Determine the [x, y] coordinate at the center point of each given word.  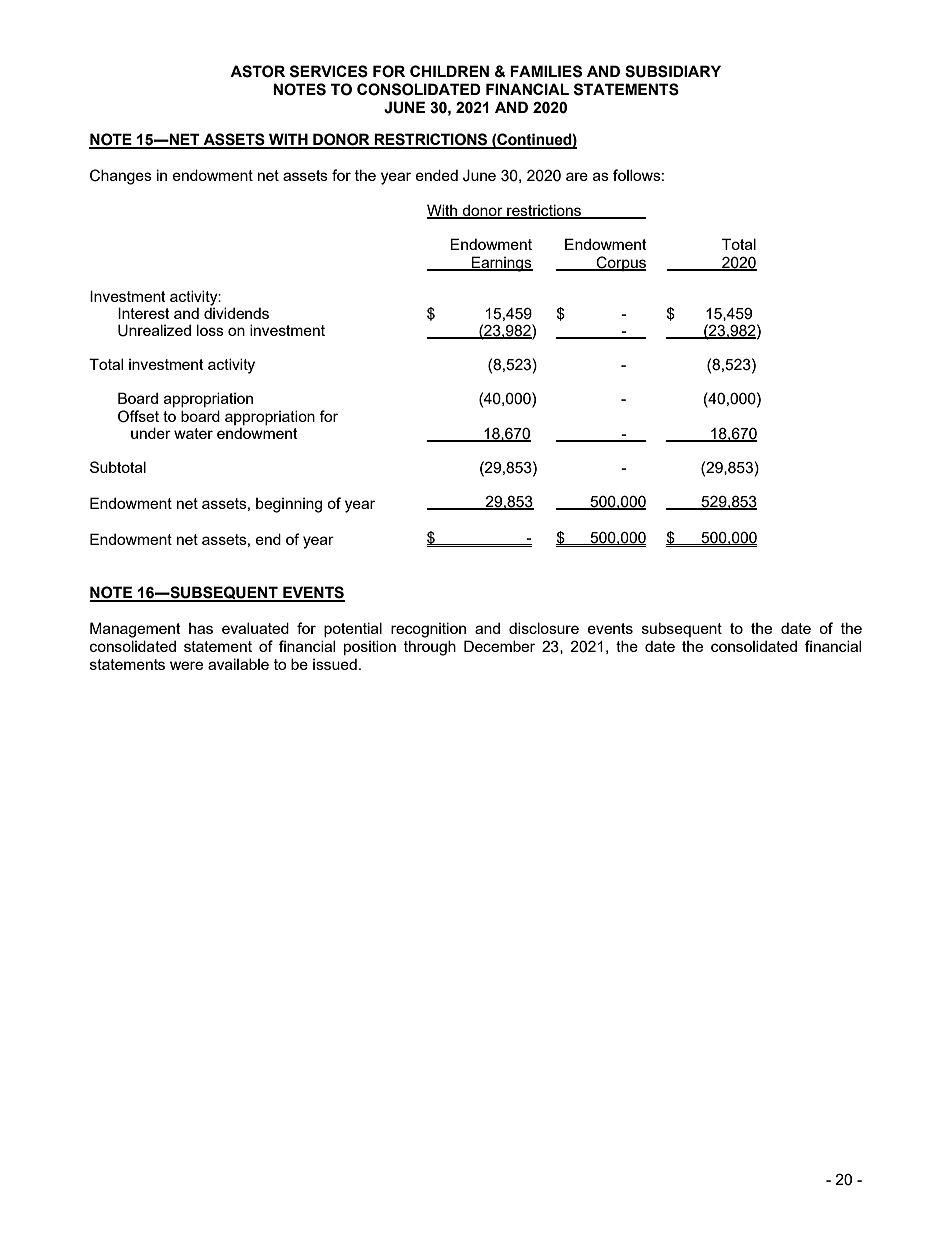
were [186, 665]
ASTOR [257, 71]
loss [210, 330]
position [370, 647]
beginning [289, 505]
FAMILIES [546, 71]
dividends [236, 312]
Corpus [620, 263]
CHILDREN [449, 71]
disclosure [544, 628]
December [499, 646]
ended [437, 175]
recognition [428, 630]
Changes [121, 177]
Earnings [501, 264]
